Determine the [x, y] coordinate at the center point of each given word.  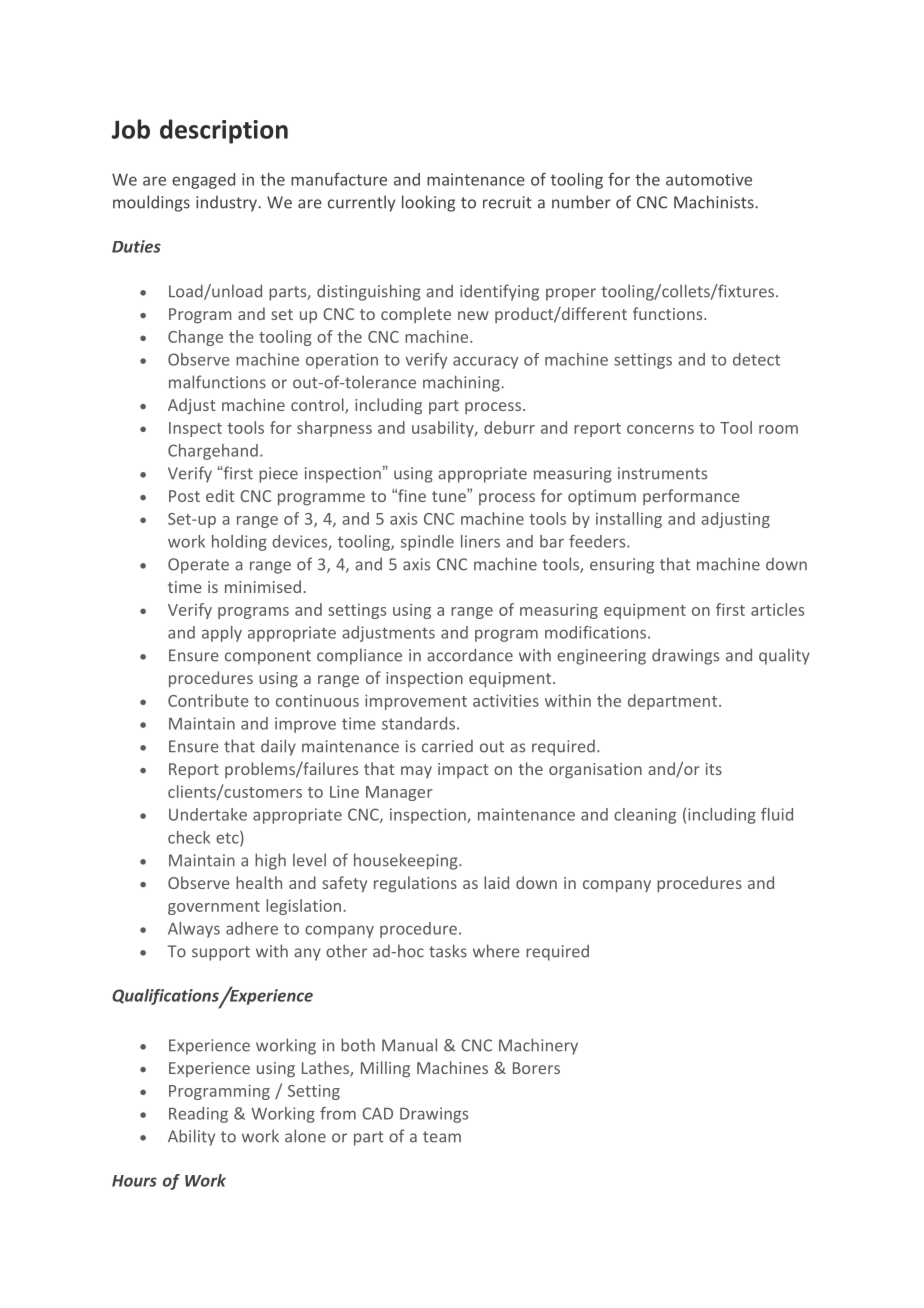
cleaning [645, 816]
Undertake [208, 814]
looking [428, 203]
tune [450, 495]
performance [691, 497]
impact [463, 770]
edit [220, 495]
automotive [709, 179]
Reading [198, 1115]
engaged [203, 181]
